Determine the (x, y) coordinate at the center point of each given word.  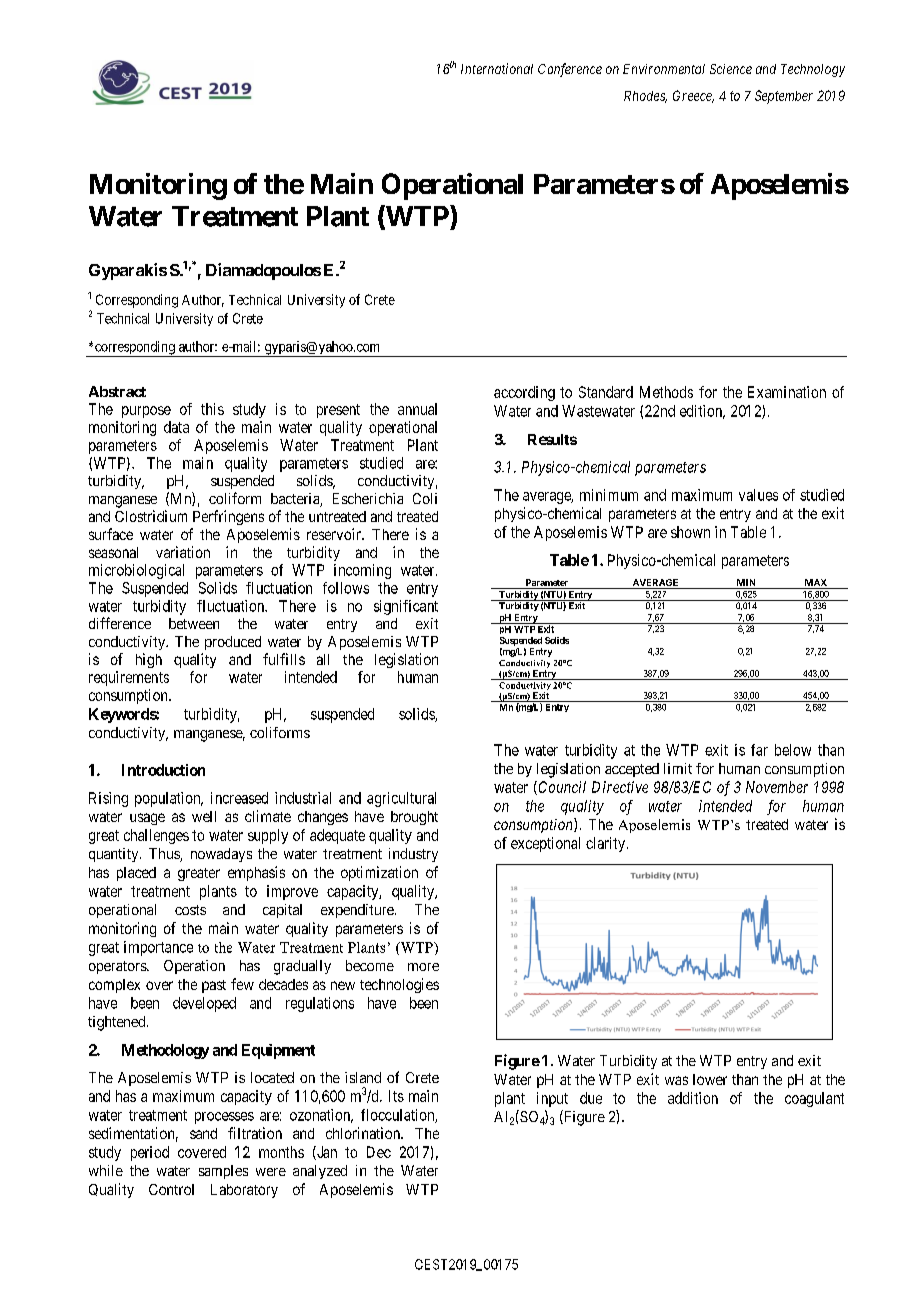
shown (690, 532)
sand (203, 1133)
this (212, 409)
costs (190, 910)
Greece (693, 96)
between (194, 623)
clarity (607, 844)
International (497, 68)
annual (417, 409)
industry (413, 855)
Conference (570, 70)
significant (406, 607)
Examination (787, 392)
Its (396, 1096)
